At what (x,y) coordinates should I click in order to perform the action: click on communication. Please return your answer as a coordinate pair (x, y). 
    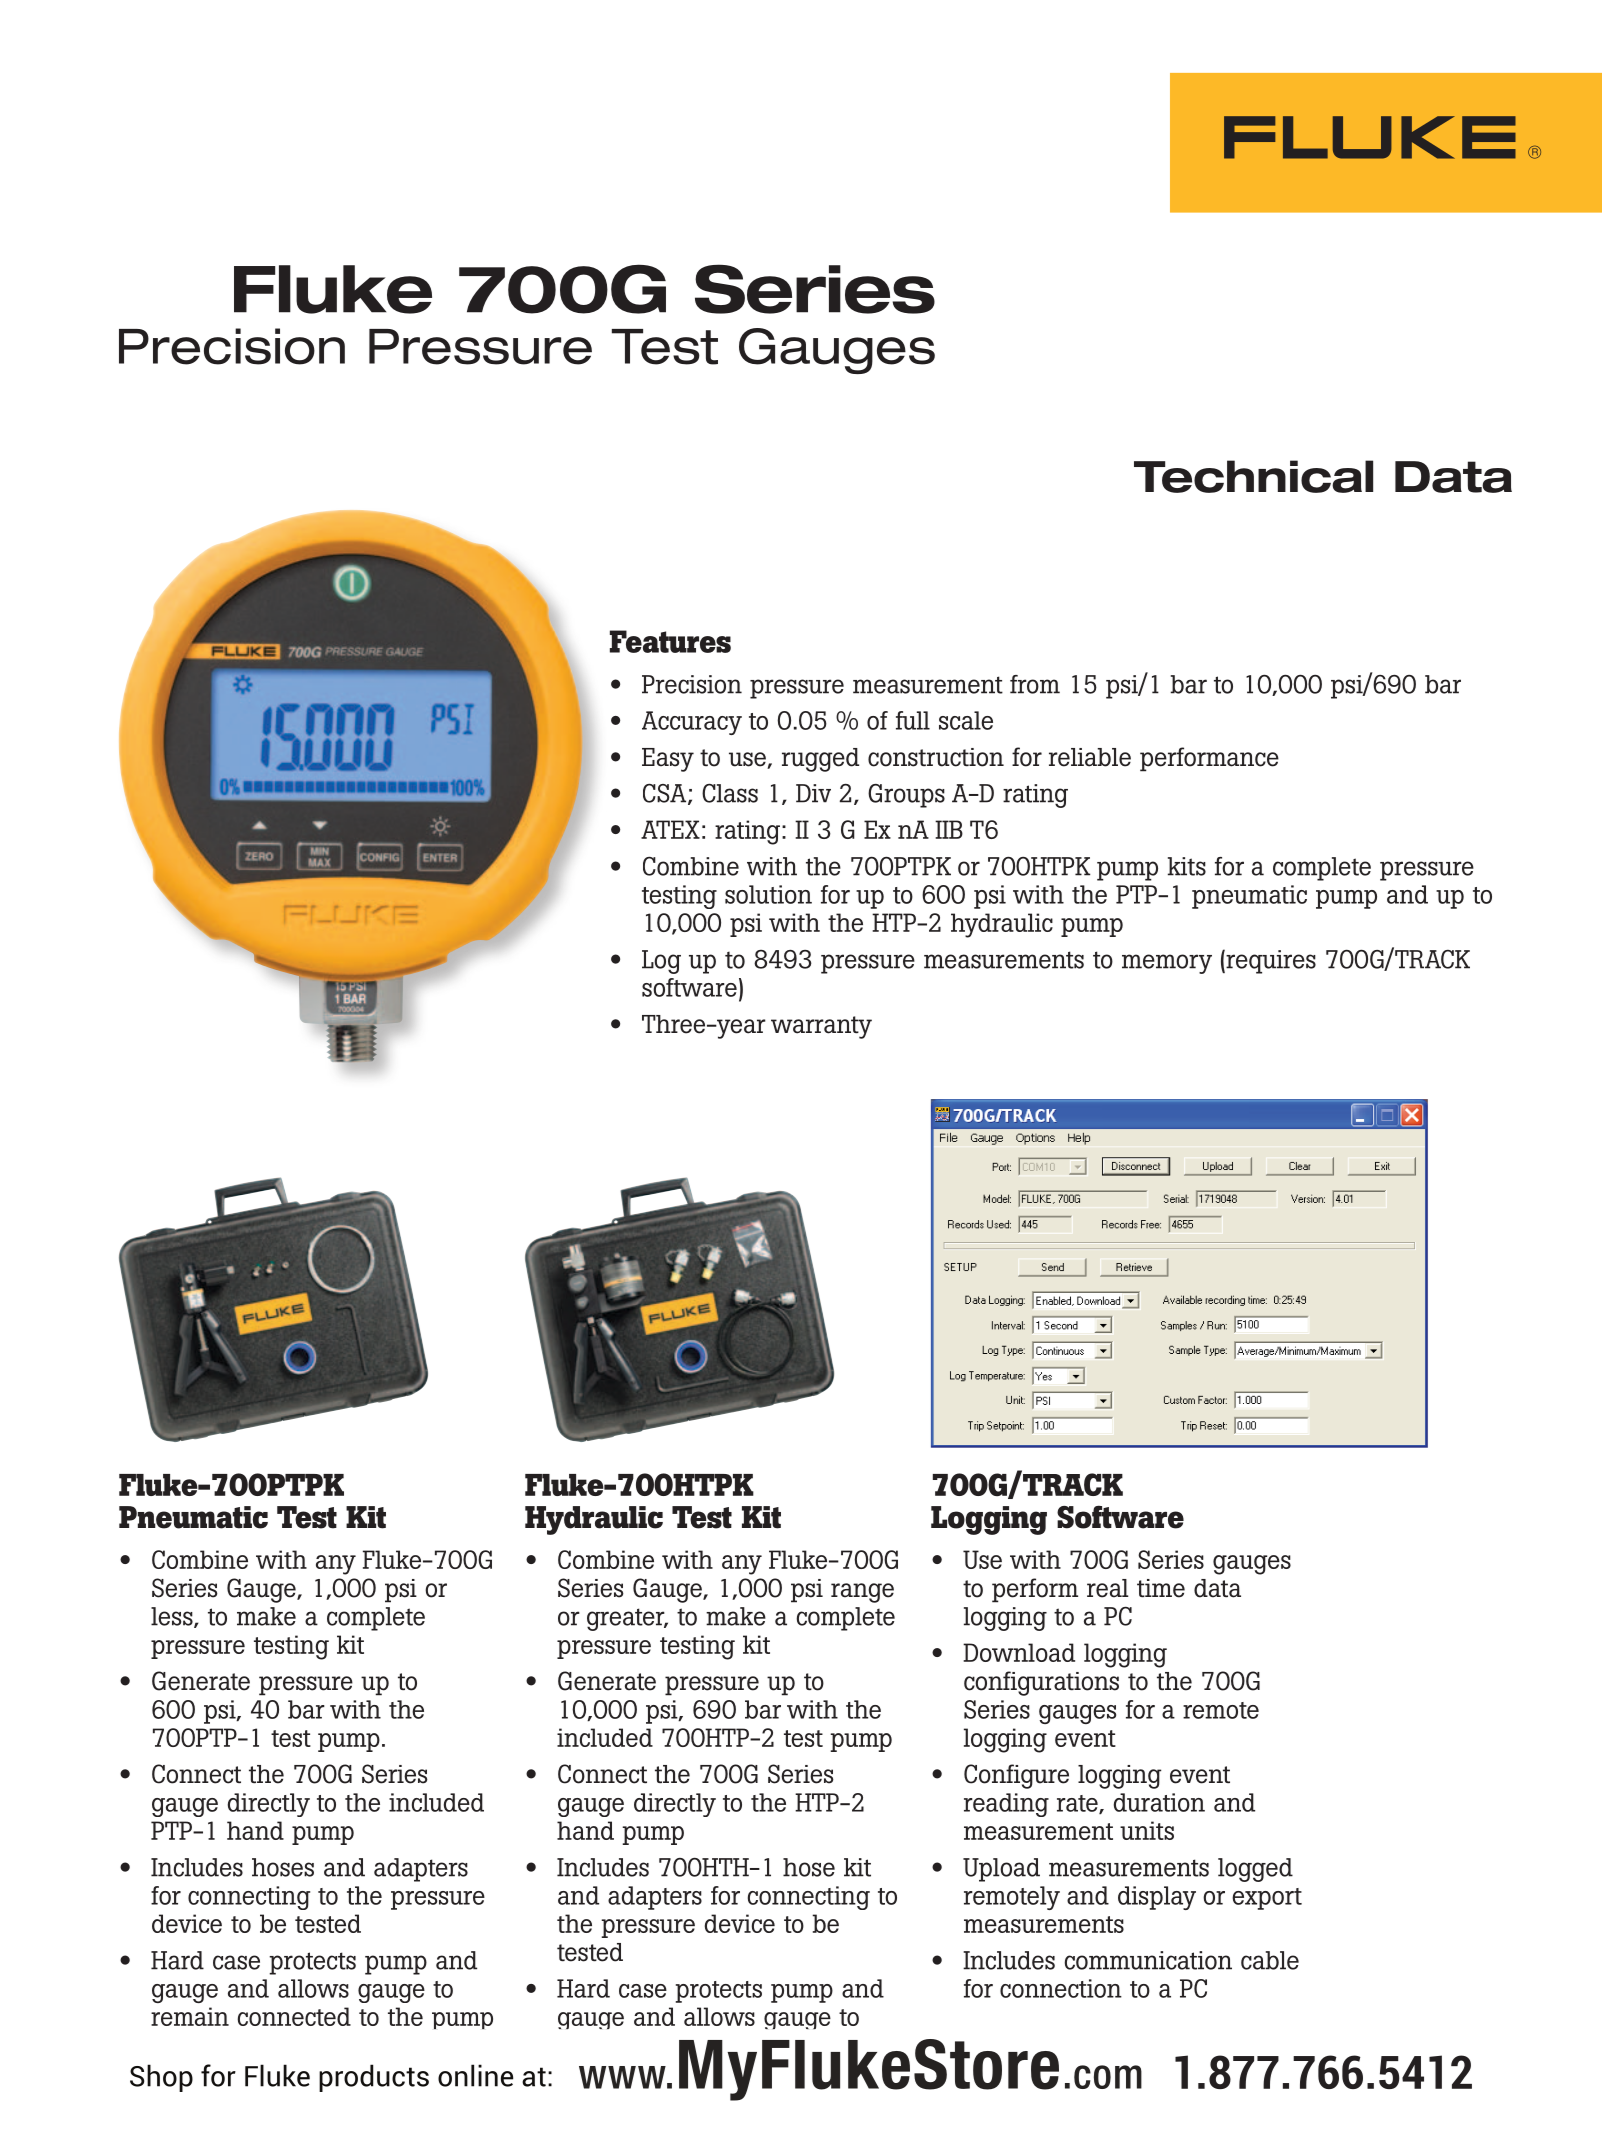
    Looking at the image, I should click on (1148, 1960).
